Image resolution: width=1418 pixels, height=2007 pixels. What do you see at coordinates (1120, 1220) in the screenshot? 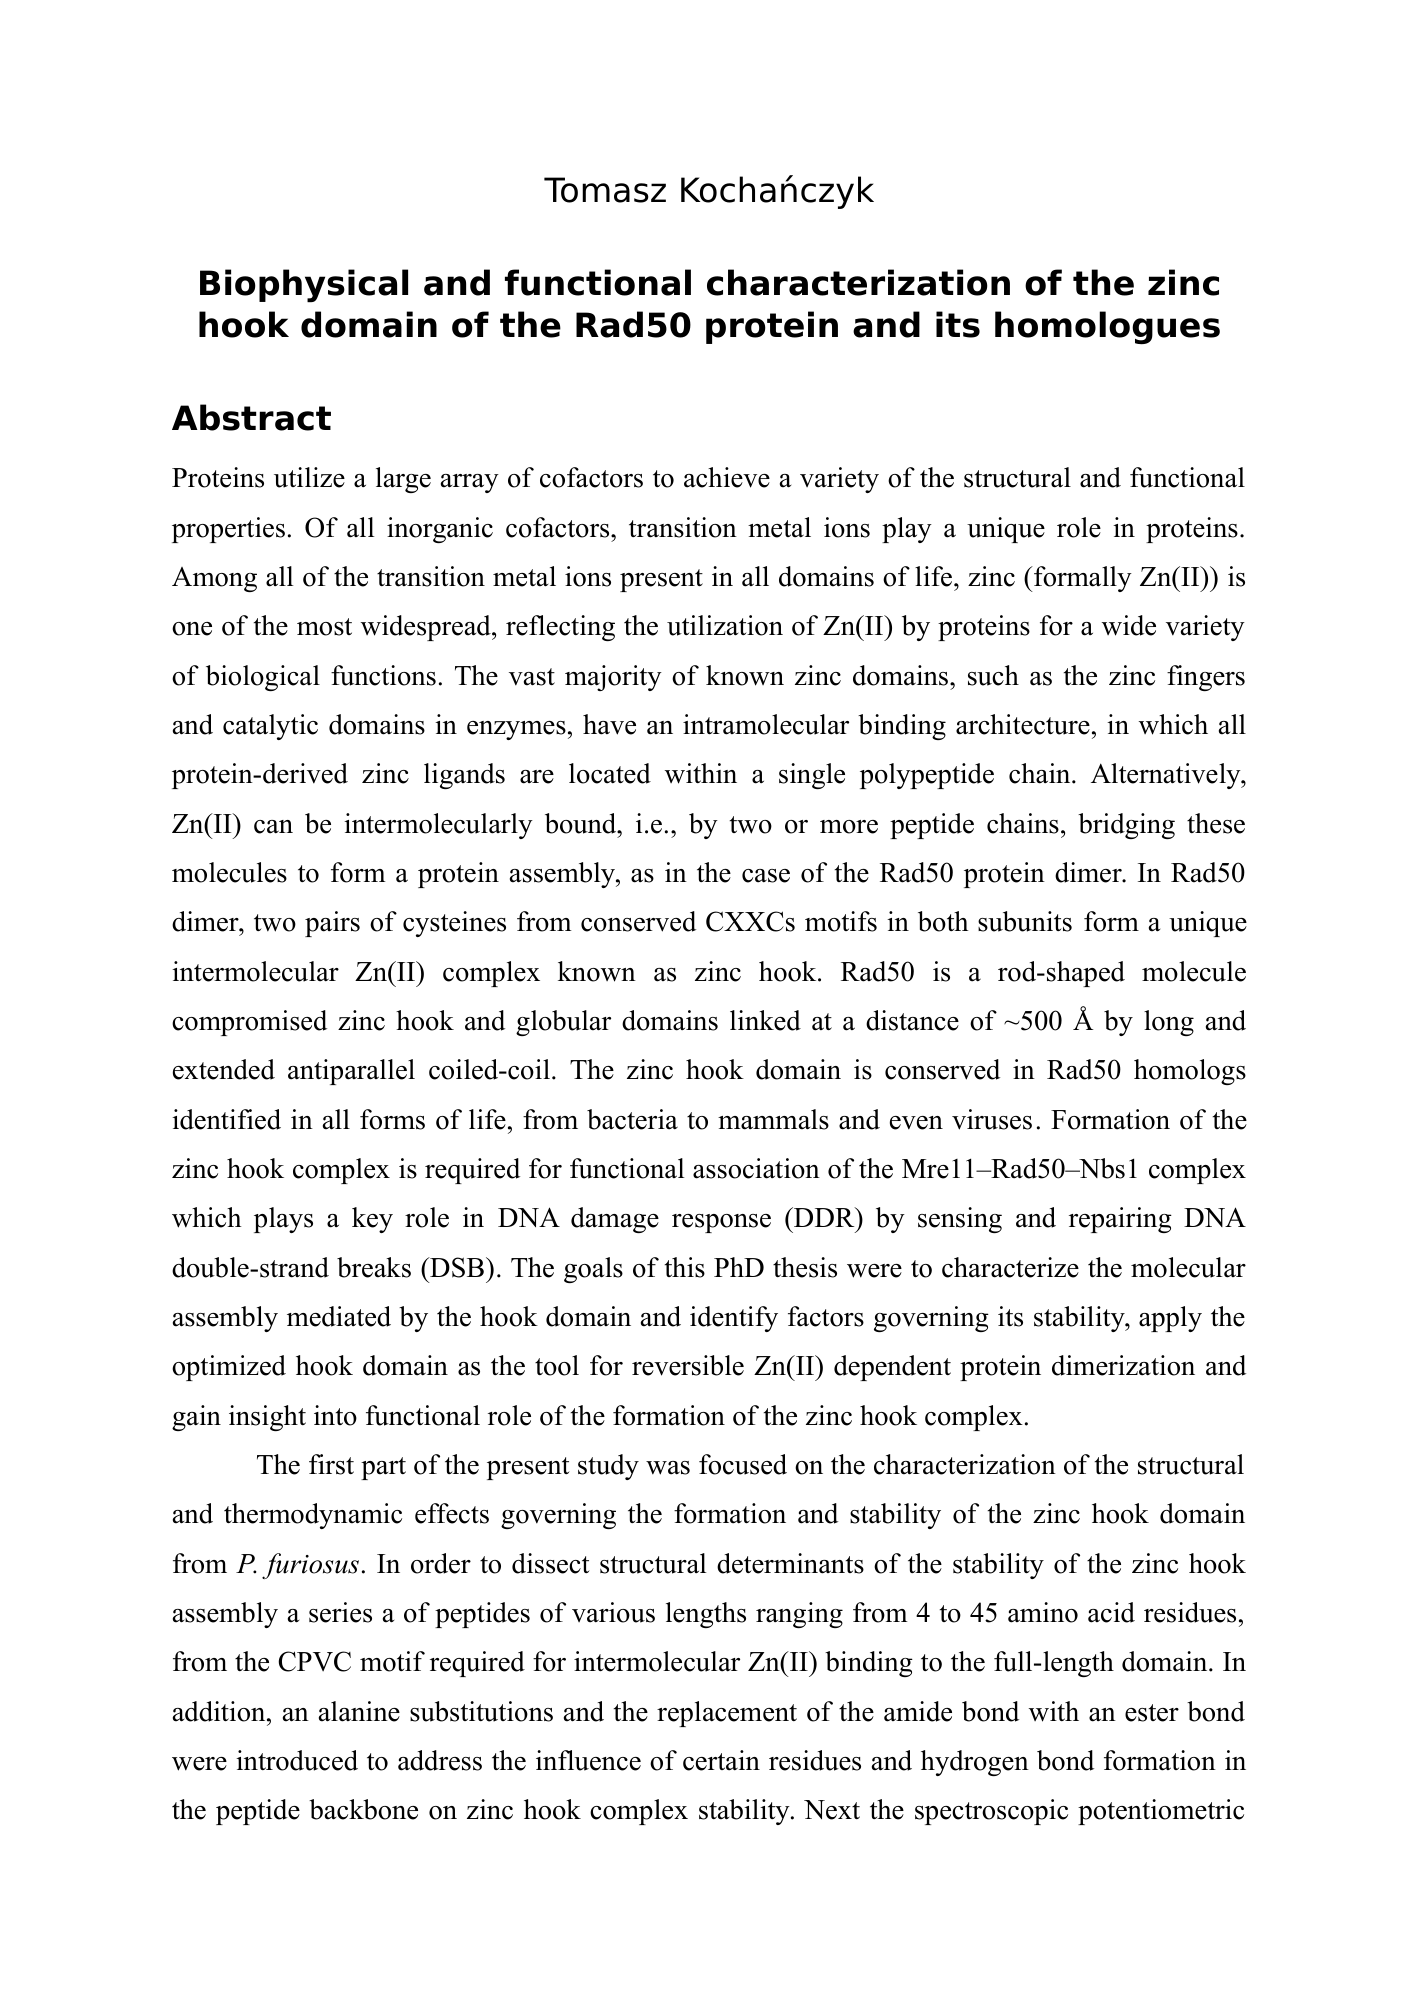
I see `repairing` at bounding box center [1120, 1220].
